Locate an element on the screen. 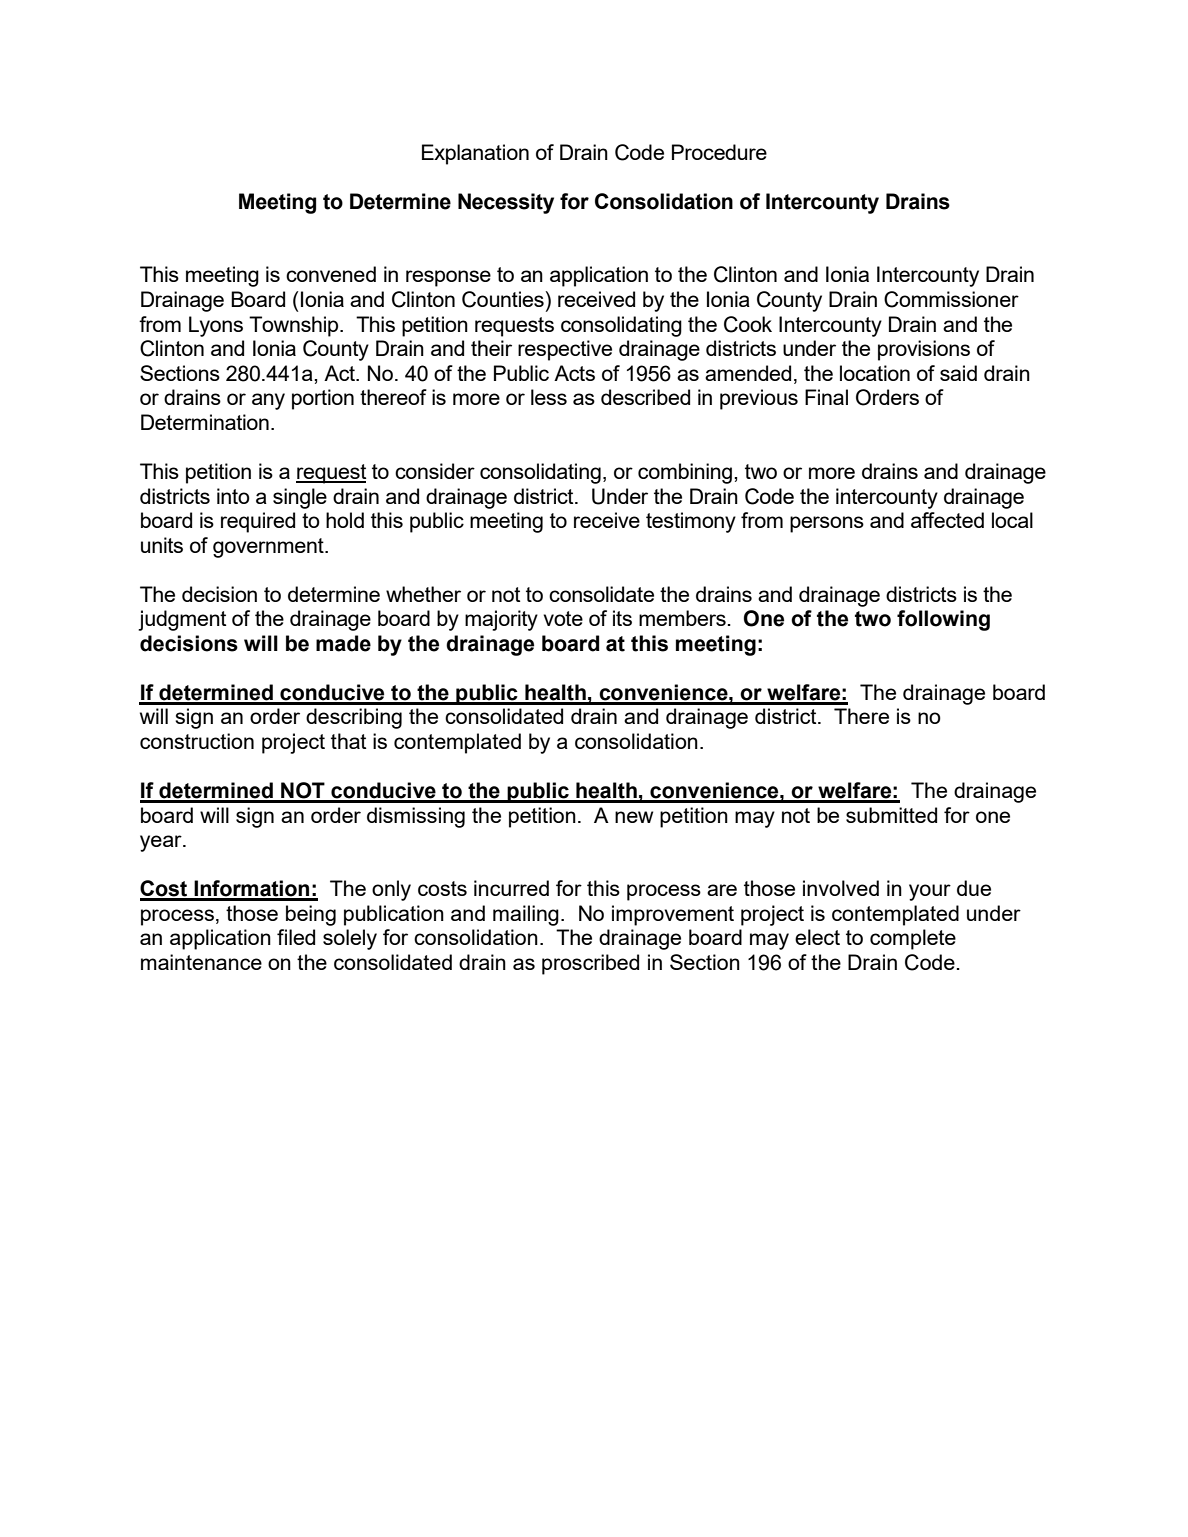 The width and height of the screenshot is (1188, 1537). Necessity is located at coordinates (506, 203).
